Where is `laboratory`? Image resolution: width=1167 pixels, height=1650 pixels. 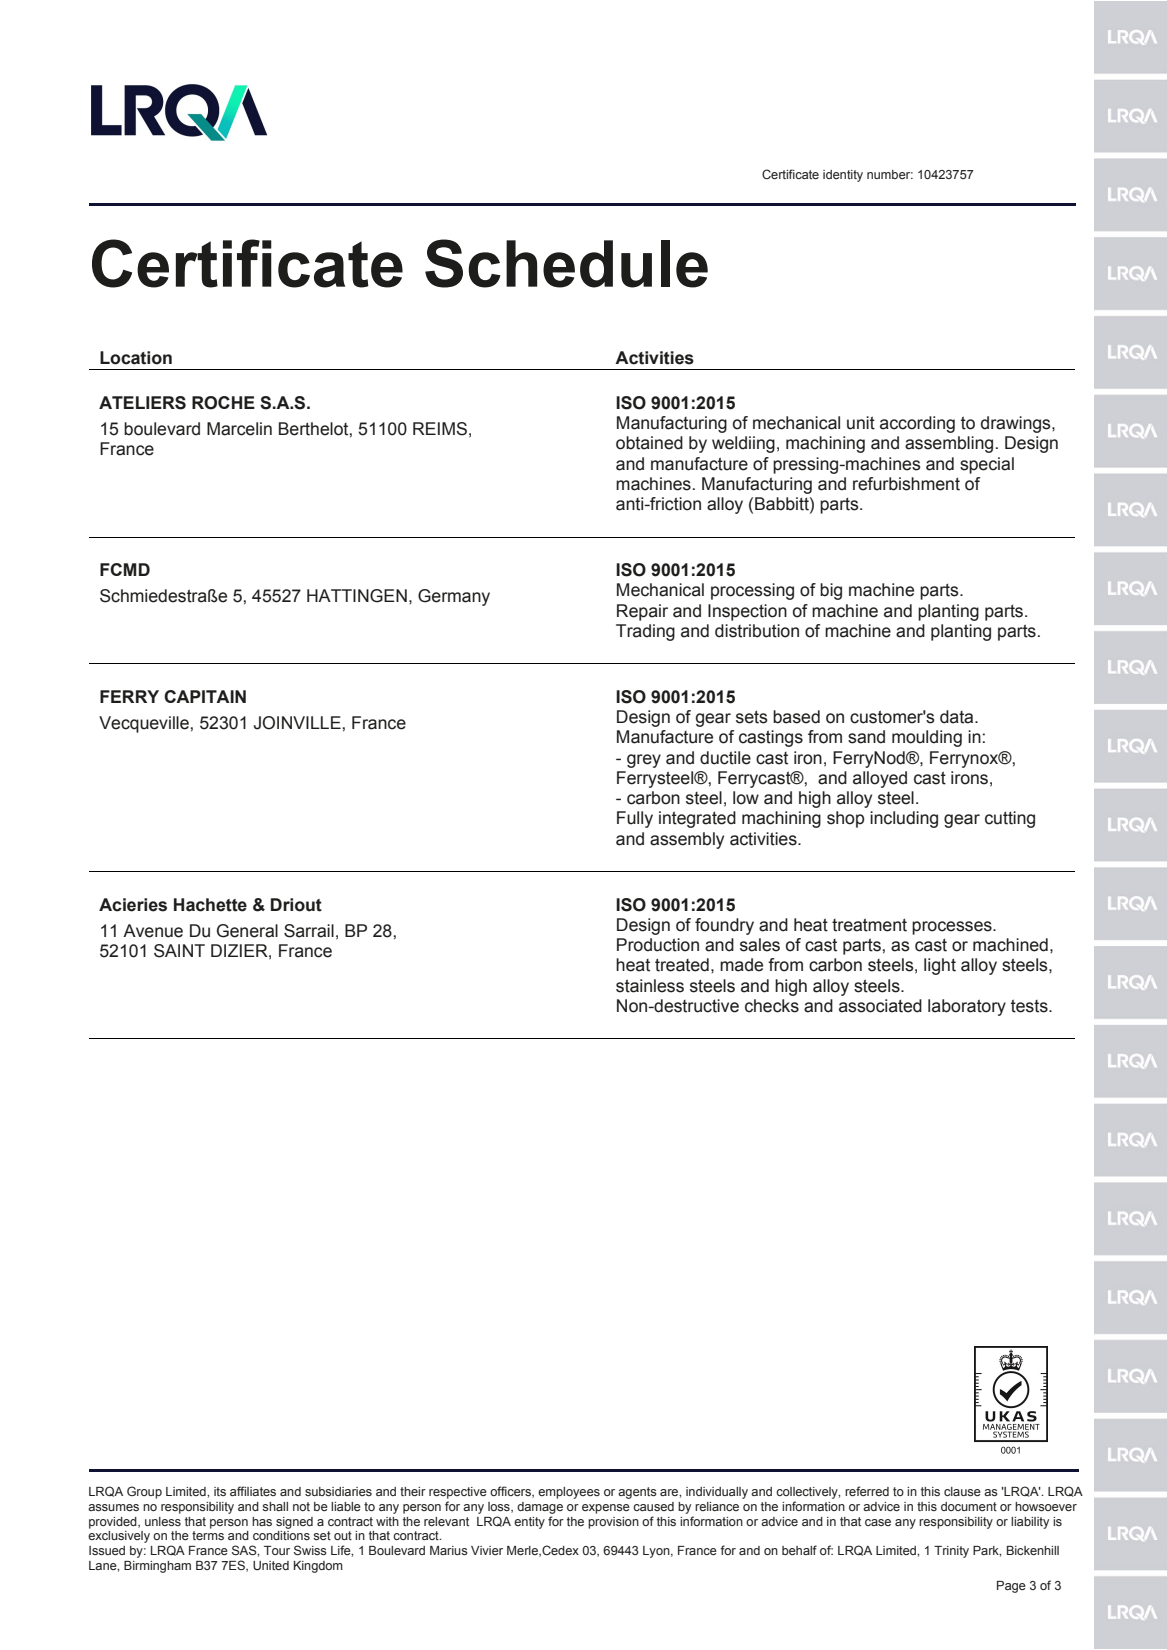 laboratory is located at coordinates (967, 1007).
